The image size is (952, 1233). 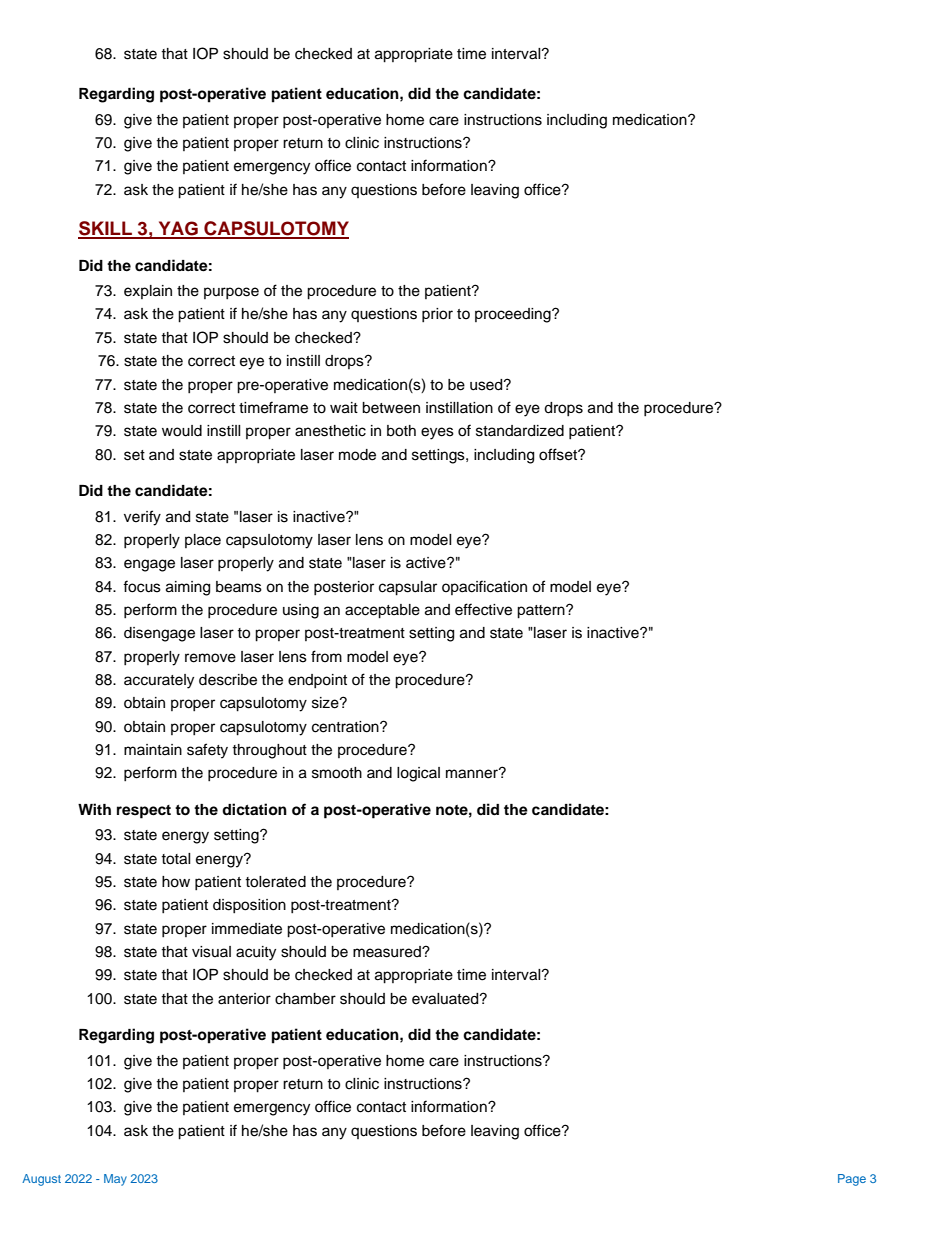 What do you see at coordinates (115, 1180) in the page?
I see `May` at bounding box center [115, 1180].
